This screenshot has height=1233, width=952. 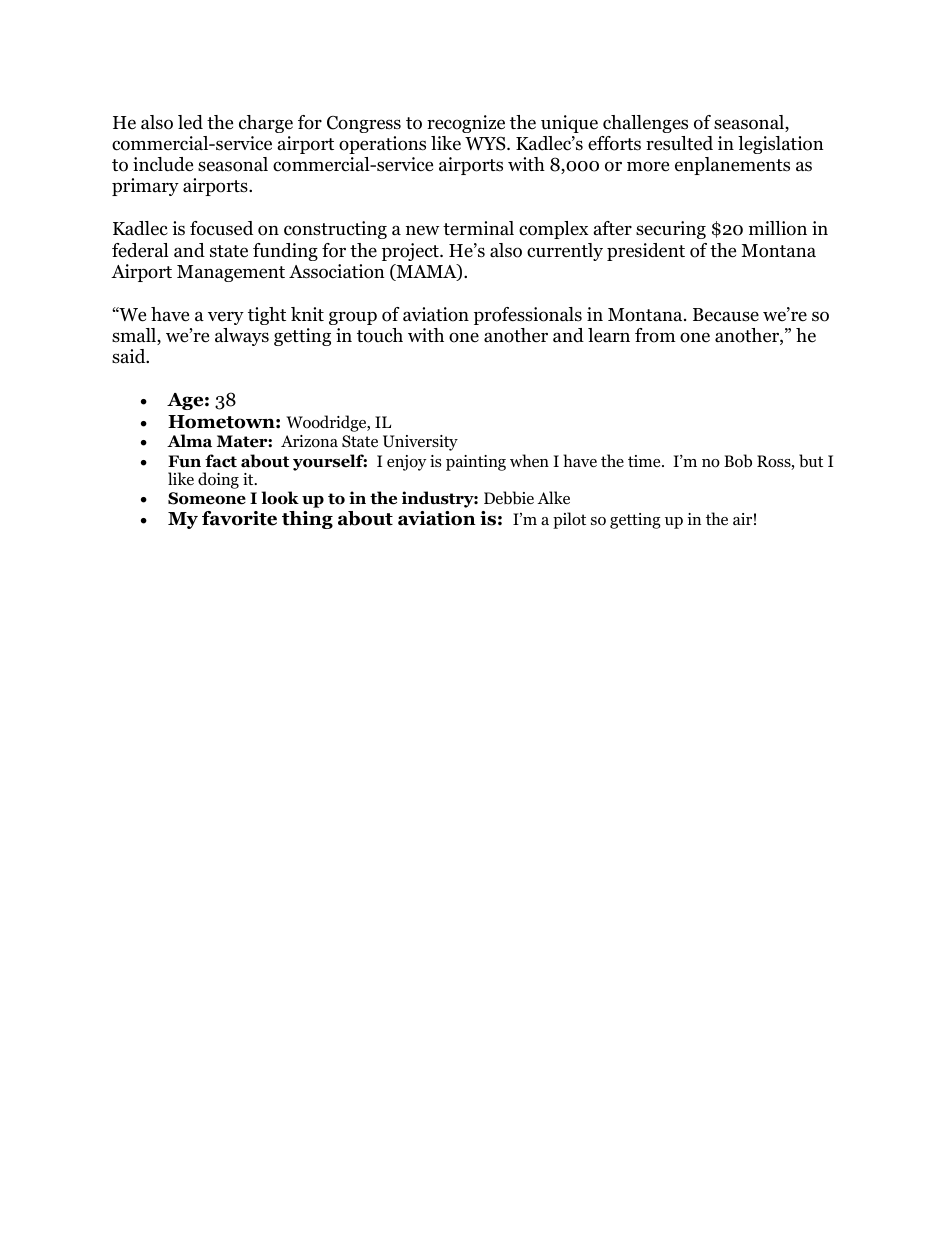 What do you see at coordinates (466, 124) in the screenshot?
I see `recognize` at bounding box center [466, 124].
